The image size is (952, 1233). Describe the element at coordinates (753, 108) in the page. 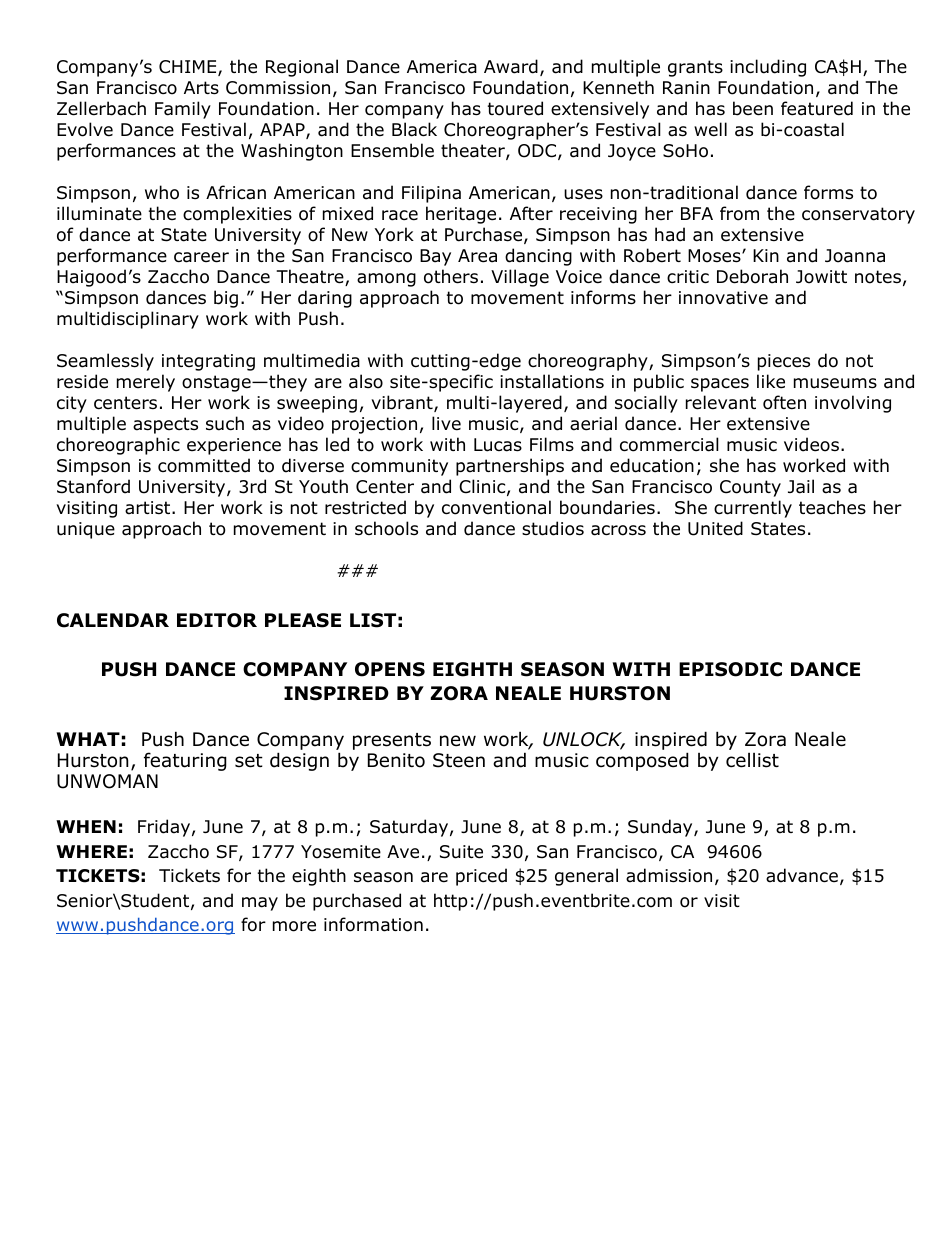

I see `been` at that location.
